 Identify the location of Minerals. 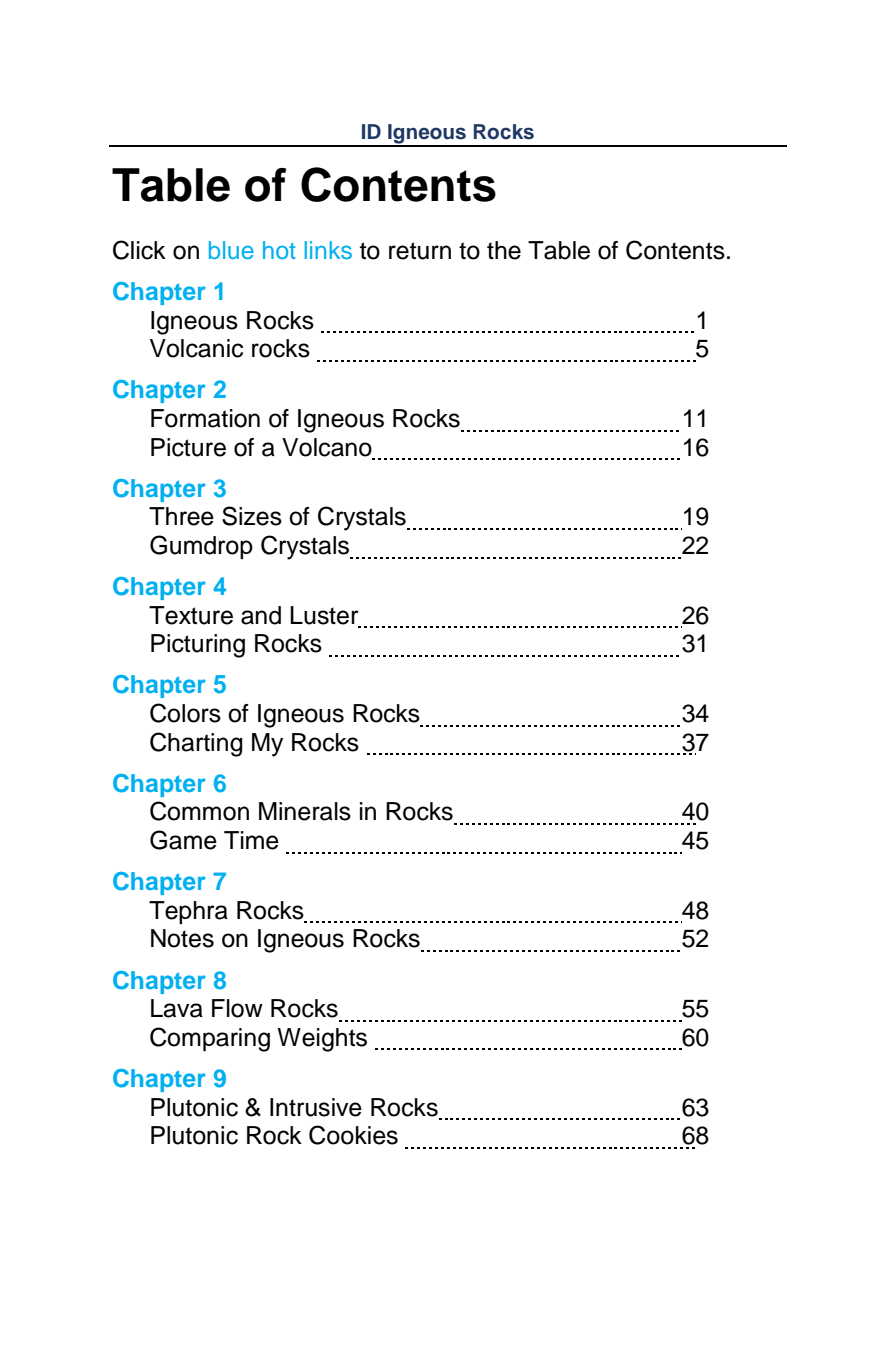
(305, 811).
